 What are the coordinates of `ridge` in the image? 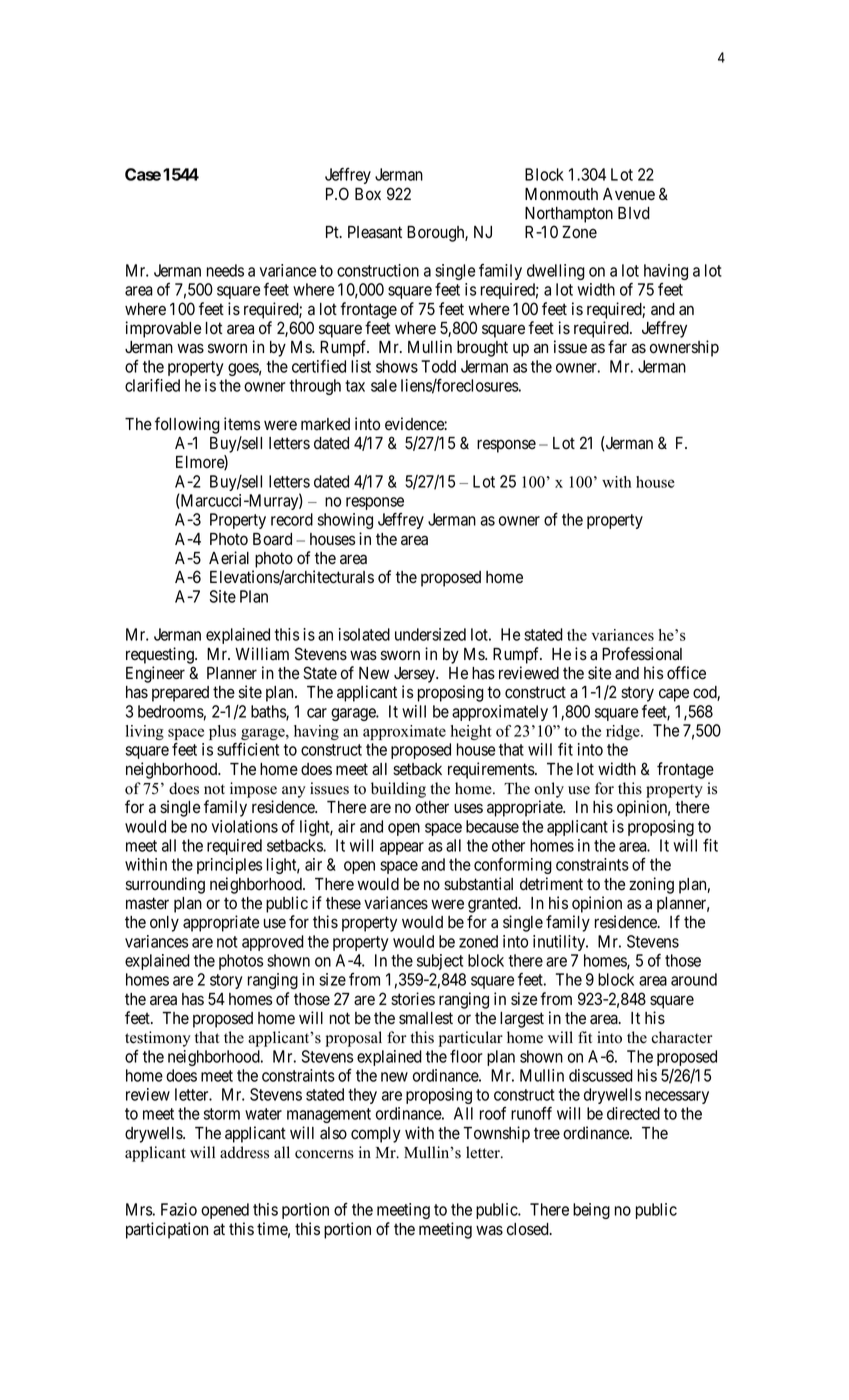 It's located at (624, 732).
